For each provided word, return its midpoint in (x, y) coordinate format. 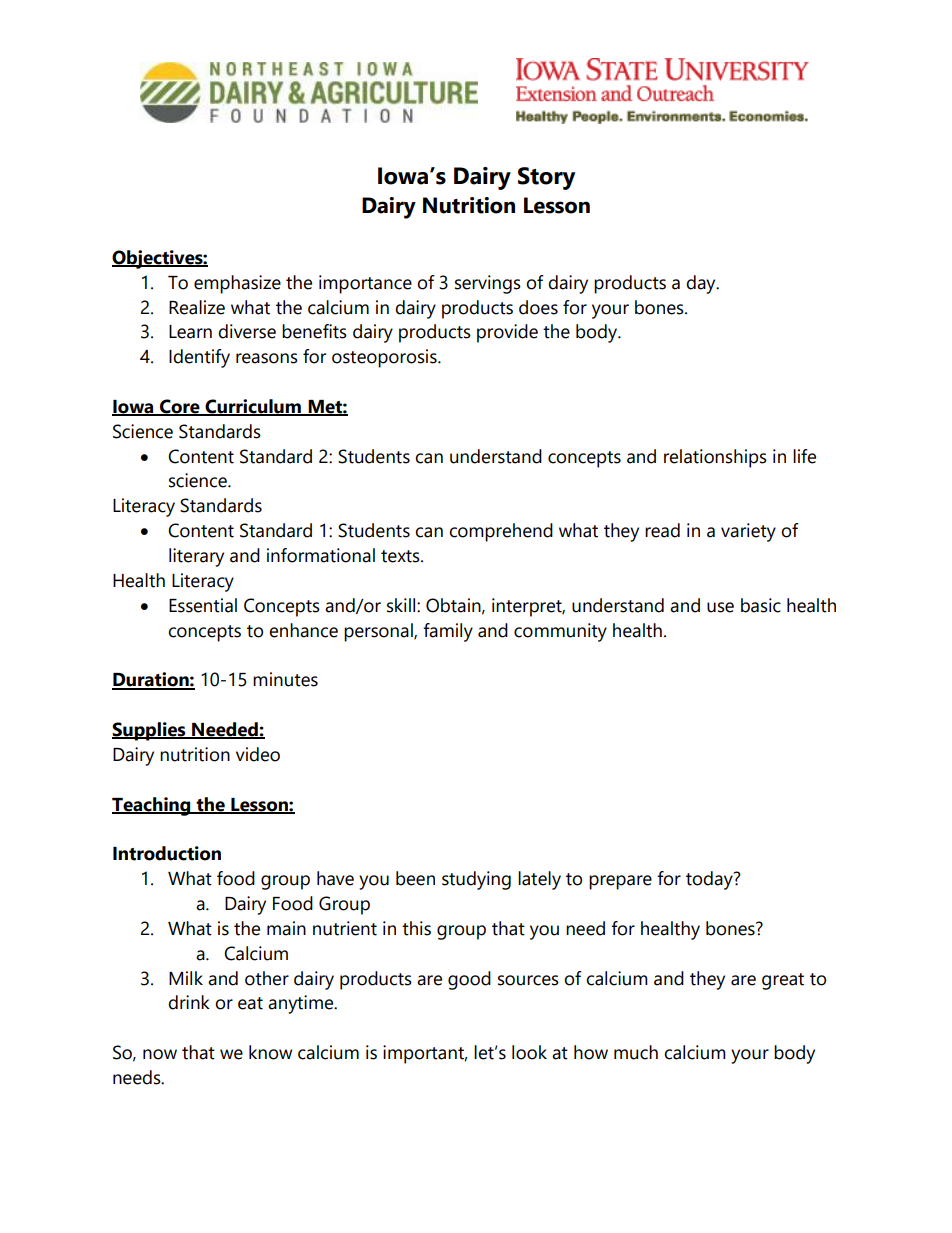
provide (507, 333)
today (710, 880)
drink (189, 1002)
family (448, 632)
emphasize (237, 284)
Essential (203, 605)
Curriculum (253, 407)
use (720, 607)
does (538, 307)
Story (546, 178)
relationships (715, 458)
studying (476, 880)
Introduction (167, 853)
